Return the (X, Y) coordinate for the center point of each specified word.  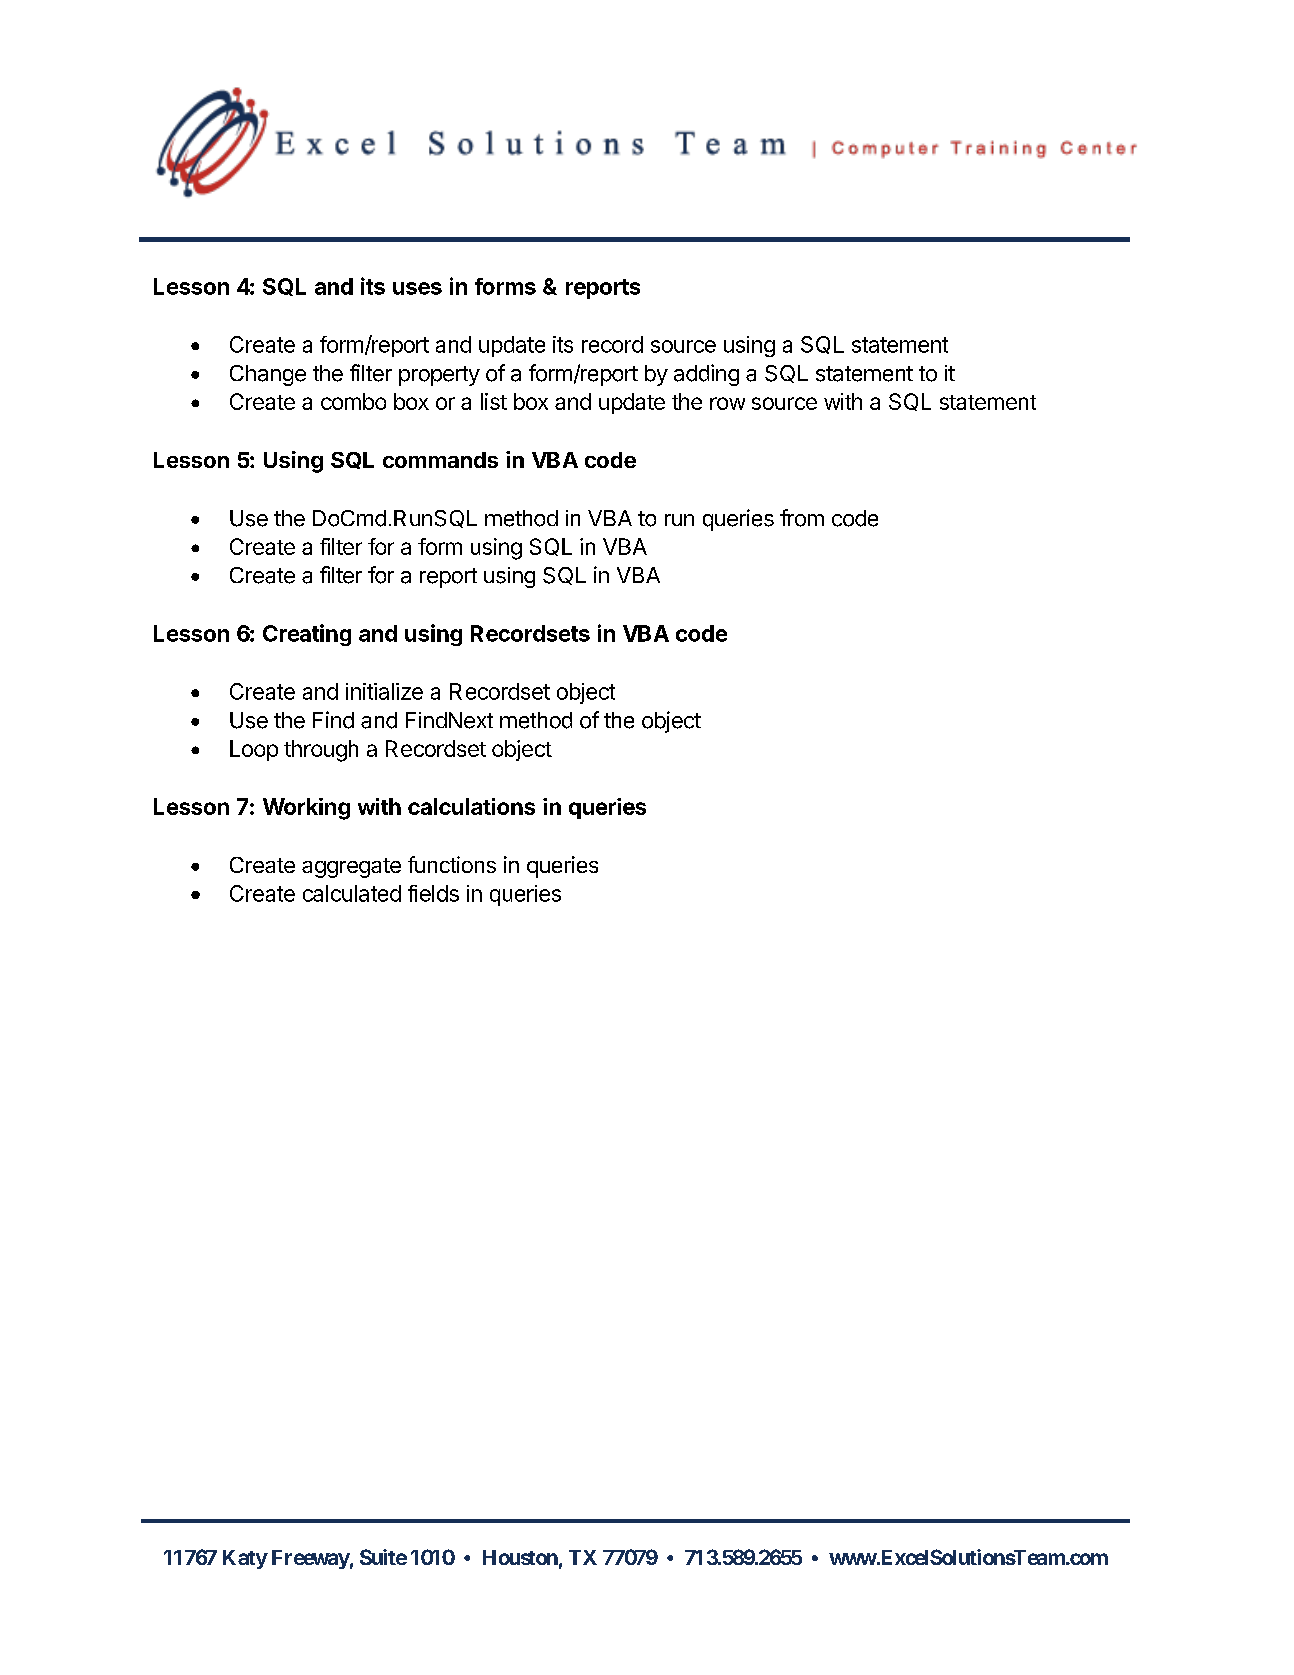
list (494, 401)
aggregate (351, 868)
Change (268, 375)
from (802, 518)
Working (306, 809)
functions (452, 864)
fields (433, 893)
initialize (384, 691)
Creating (307, 635)
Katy (245, 1559)
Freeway (311, 1559)
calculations (471, 806)
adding (706, 375)
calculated (352, 893)
